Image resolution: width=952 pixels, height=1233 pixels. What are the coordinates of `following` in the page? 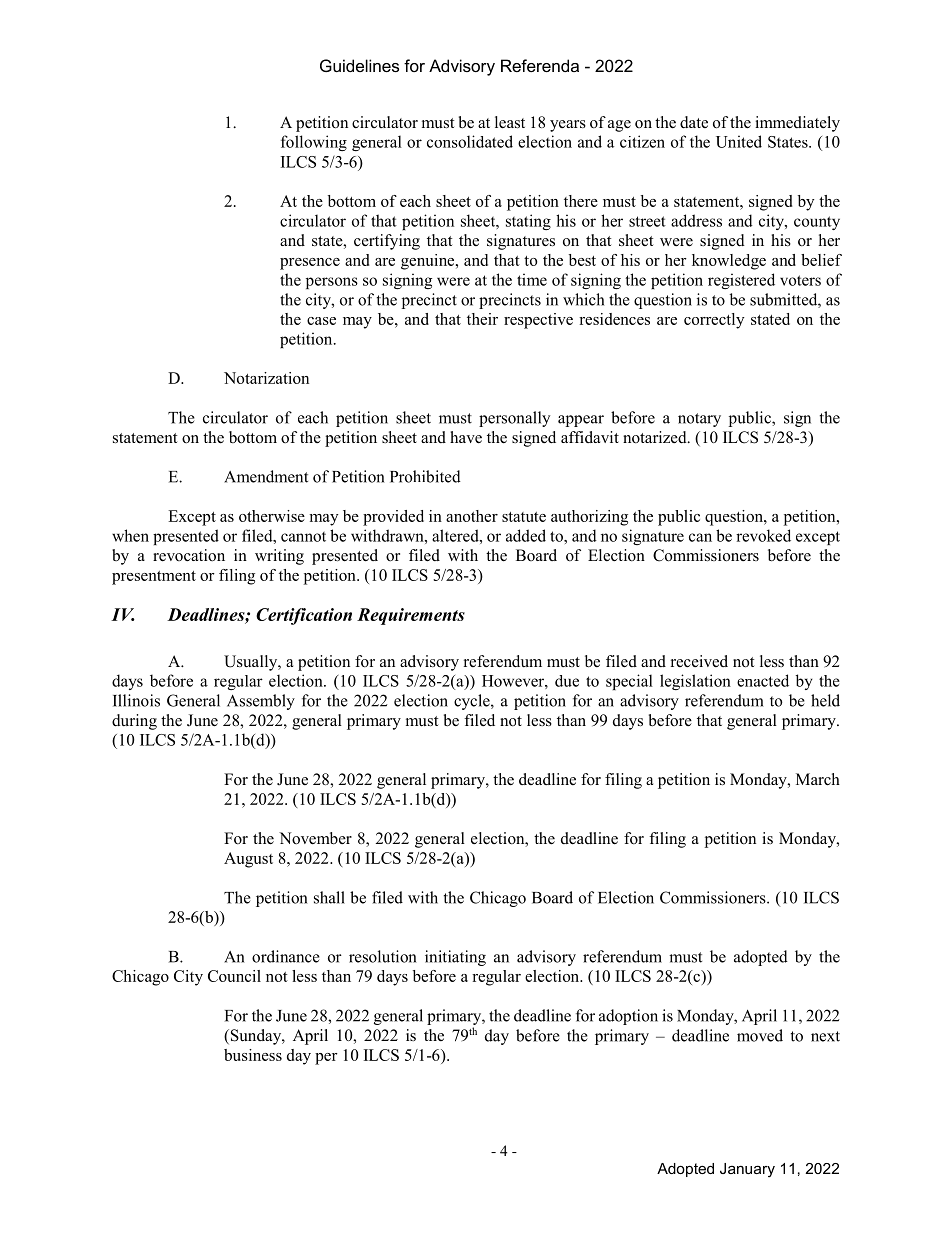 It's located at (314, 143).
